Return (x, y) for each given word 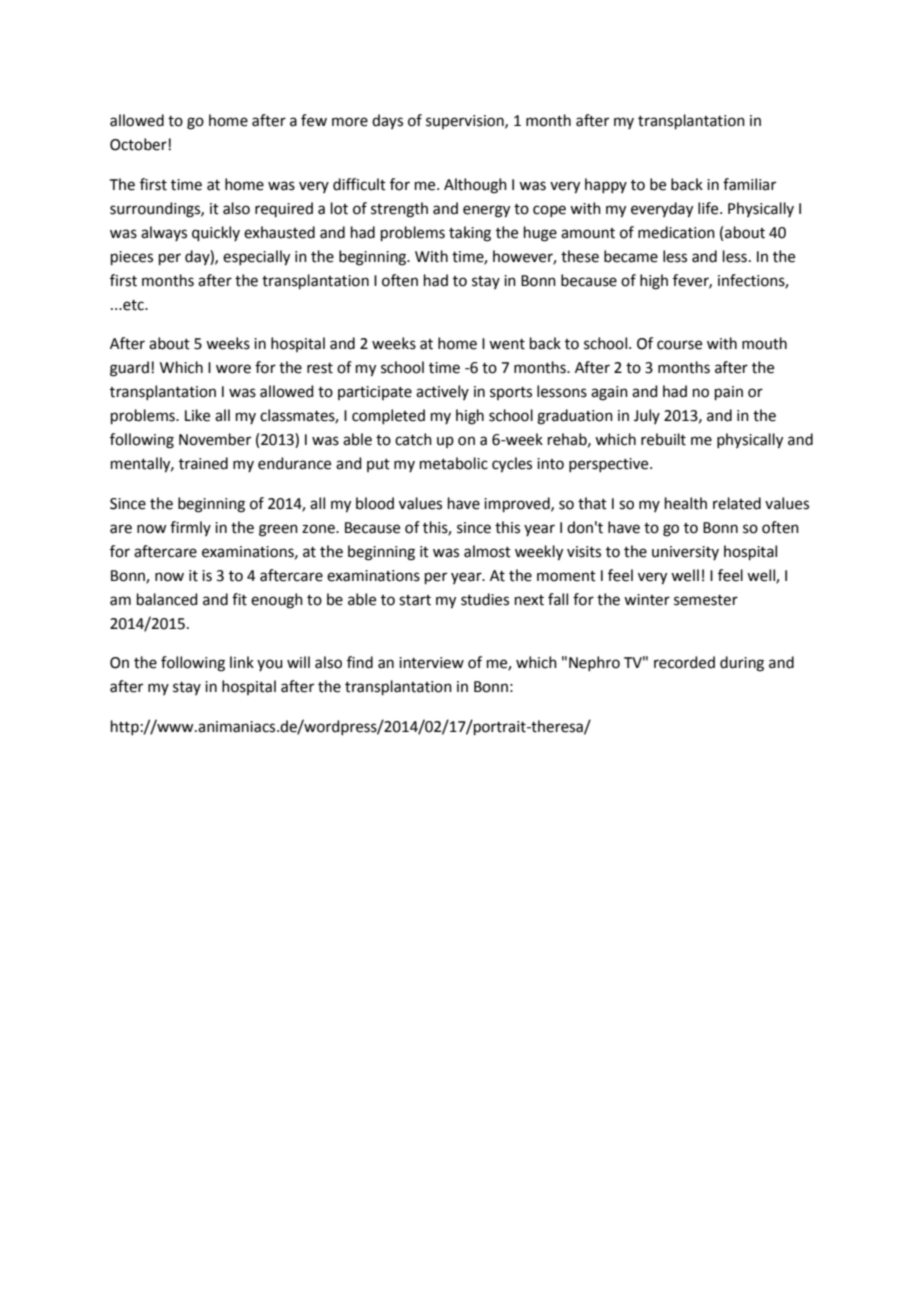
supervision (466, 122)
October (139, 144)
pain (729, 393)
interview (431, 663)
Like (197, 415)
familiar (749, 184)
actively (442, 392)
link (242, 662)
